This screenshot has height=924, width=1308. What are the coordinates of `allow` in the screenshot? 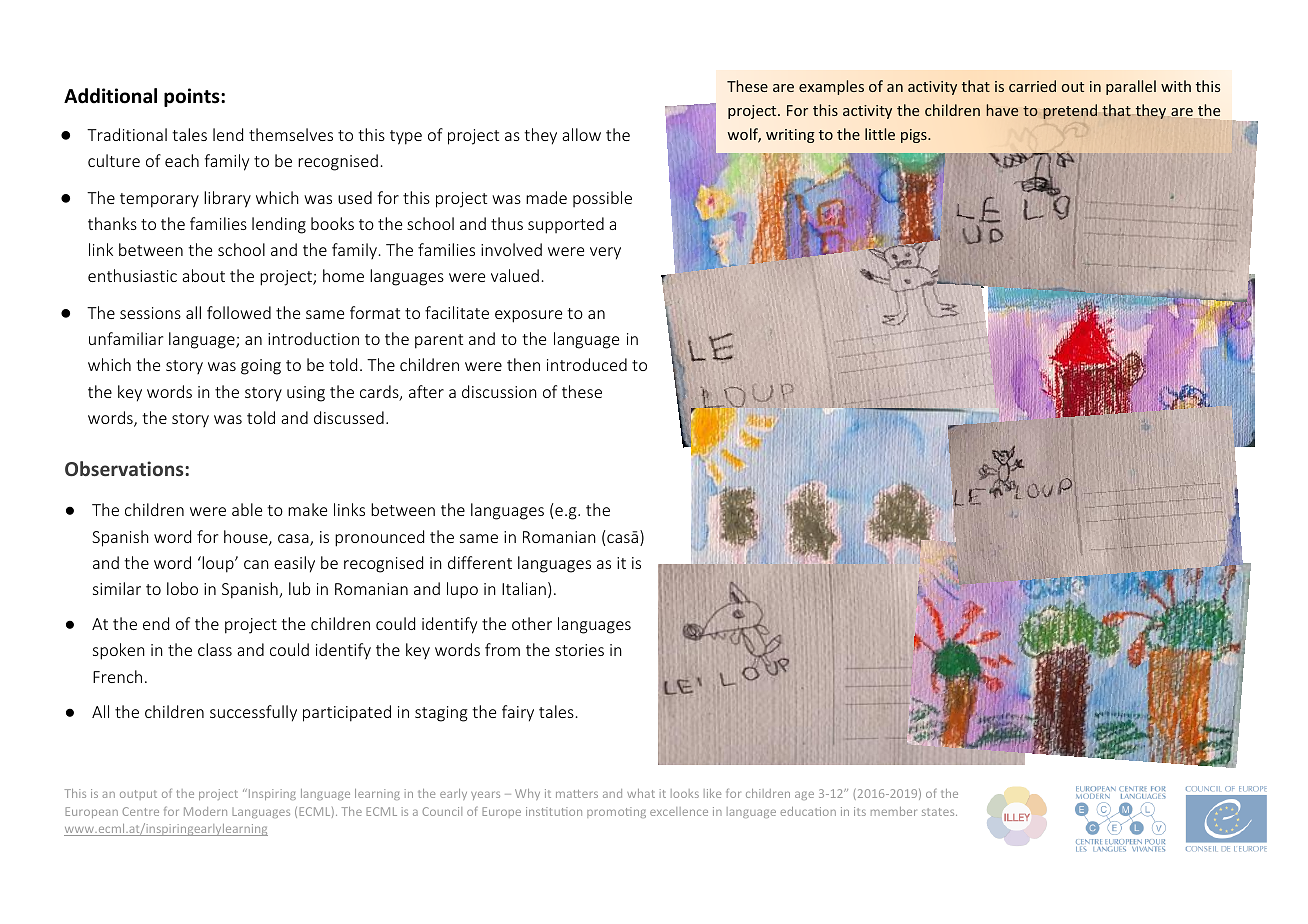 It's located at (581, 134).
